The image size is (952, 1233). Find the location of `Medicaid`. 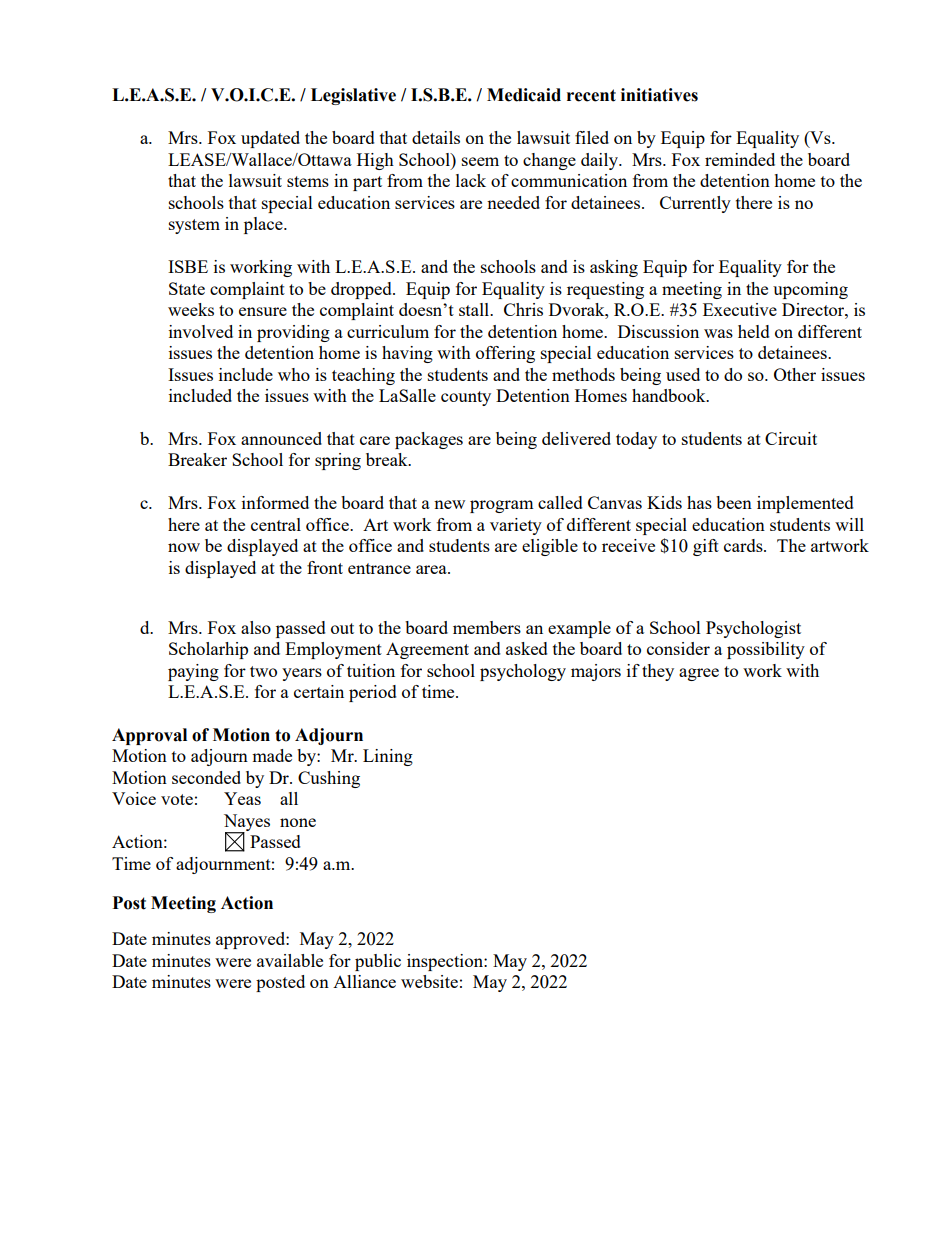

Medicaid is located at coordinates (524, 95).
